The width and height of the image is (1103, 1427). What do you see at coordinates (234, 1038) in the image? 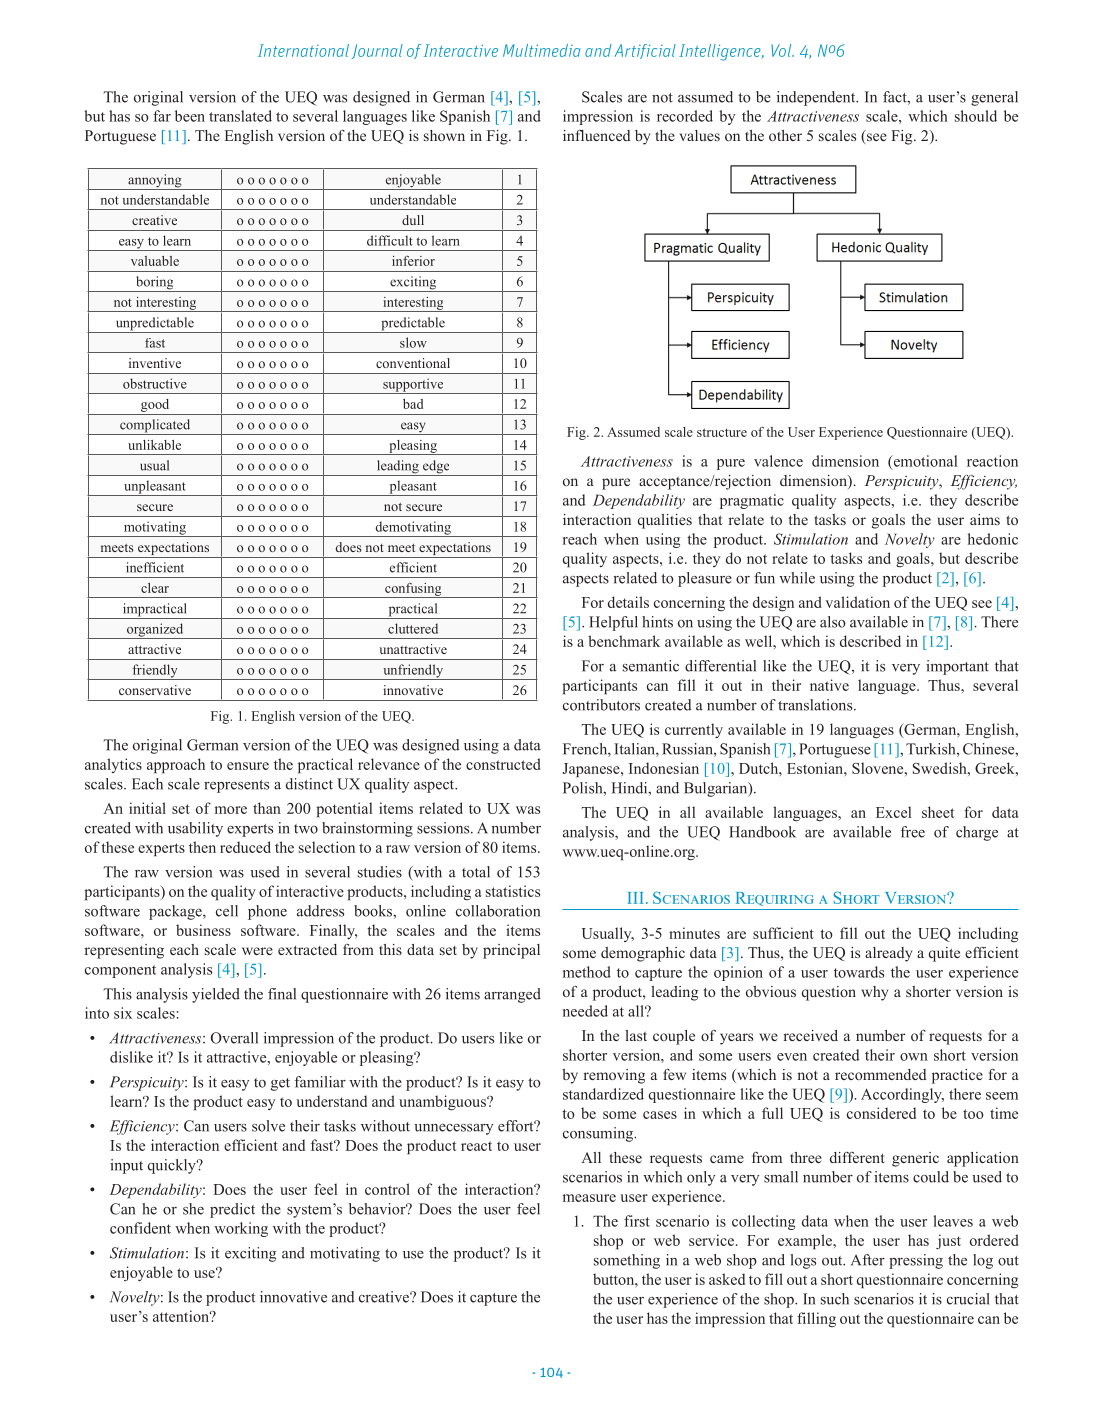
I see `Overall` at bounding box center [234, 1038].
